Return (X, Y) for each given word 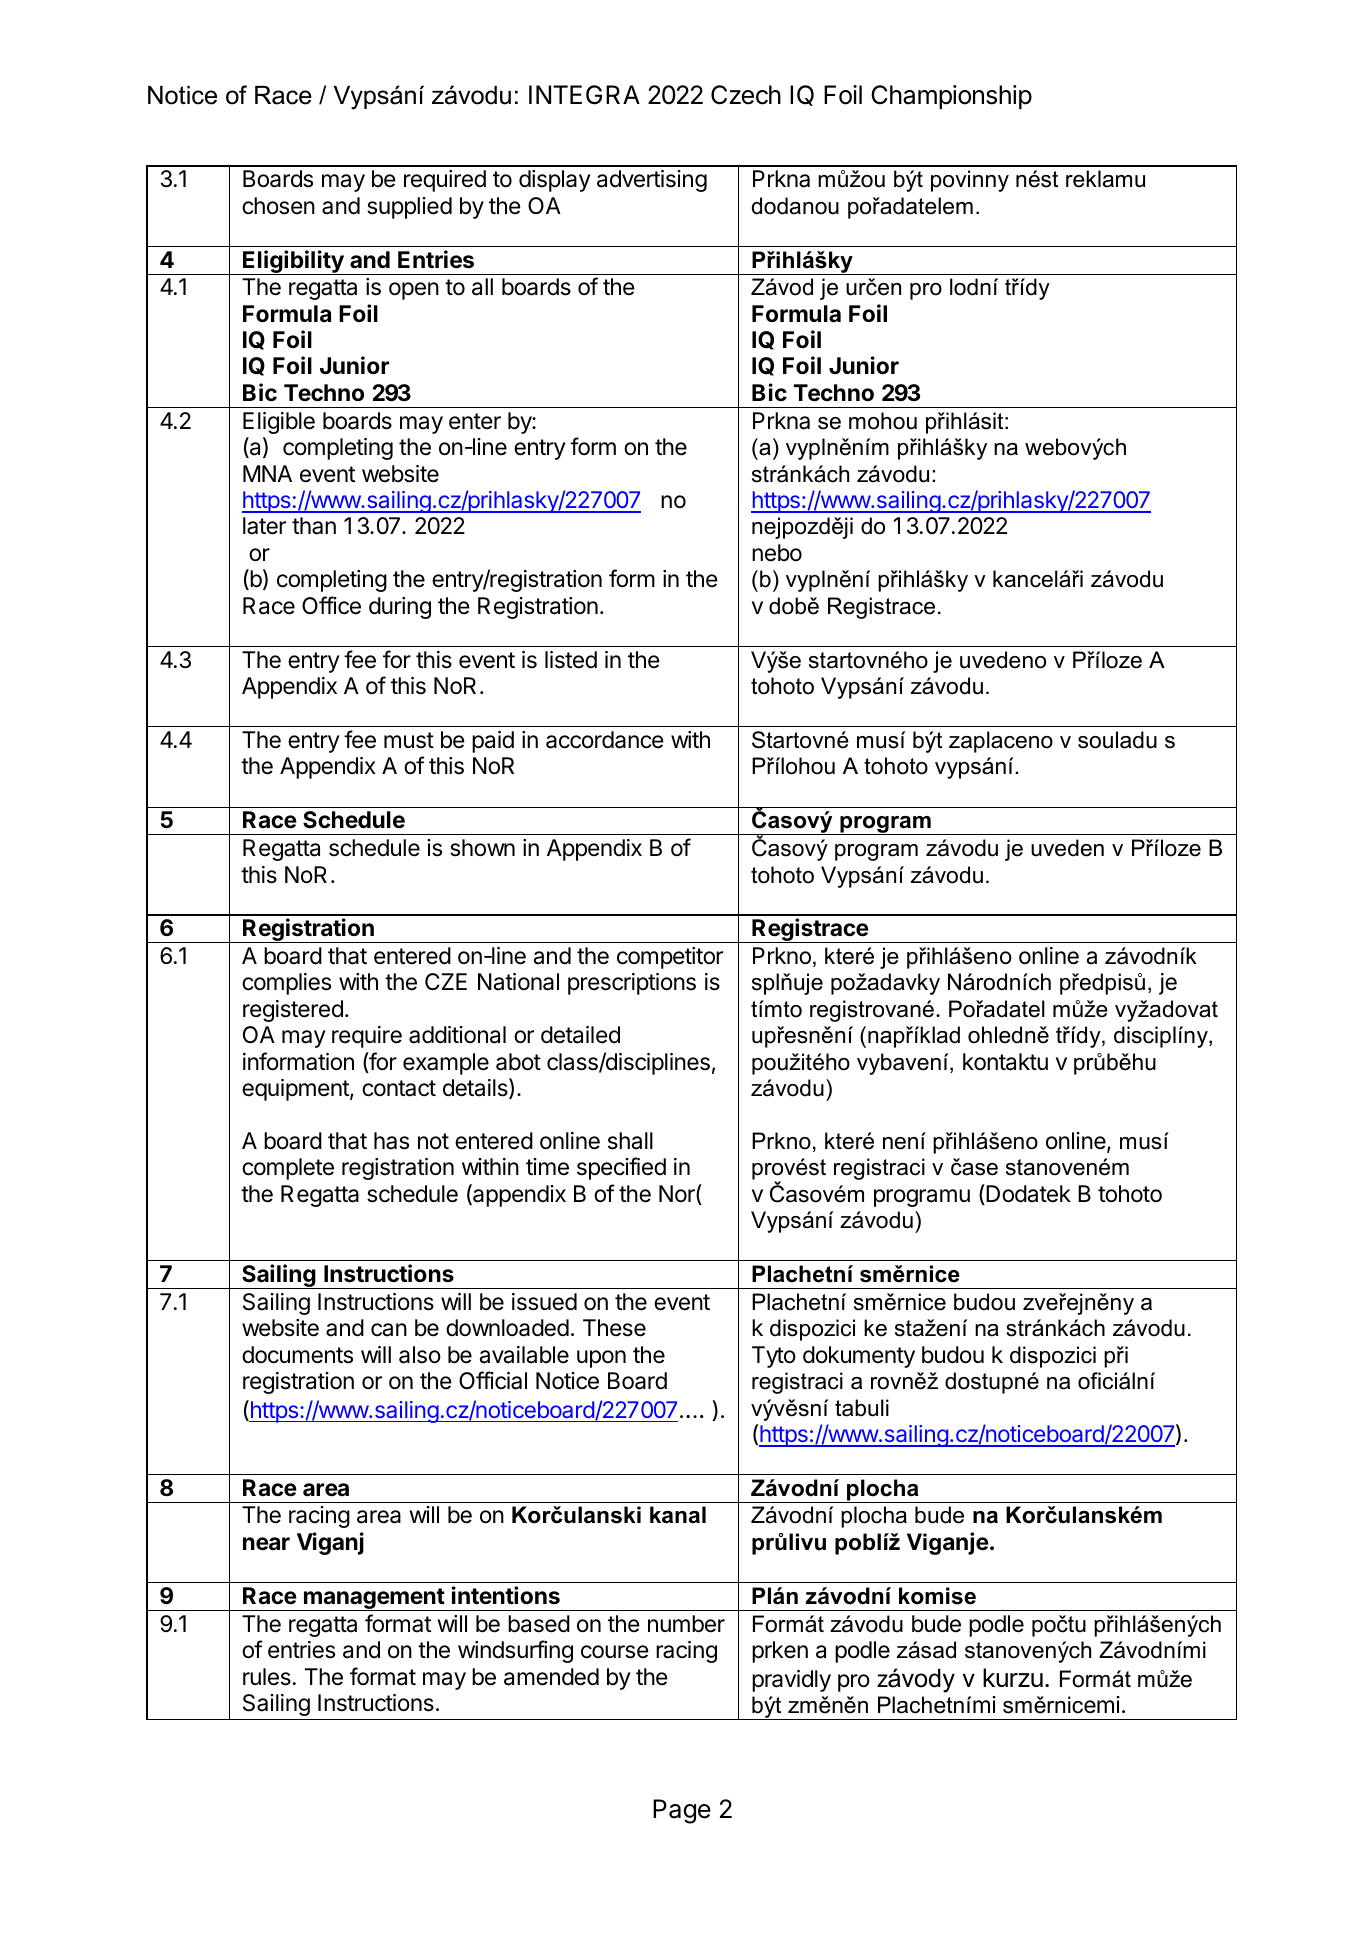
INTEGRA (584, 95)
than (314, 526)
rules (267, 1677)
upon (601, 1359)
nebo (777, 553)
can (389, 1330)
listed (571, 660)
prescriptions (632, 984)
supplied (409, 208)
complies (286, 984)
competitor (670, 958)
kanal (678, 1515)
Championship (951, 97)
